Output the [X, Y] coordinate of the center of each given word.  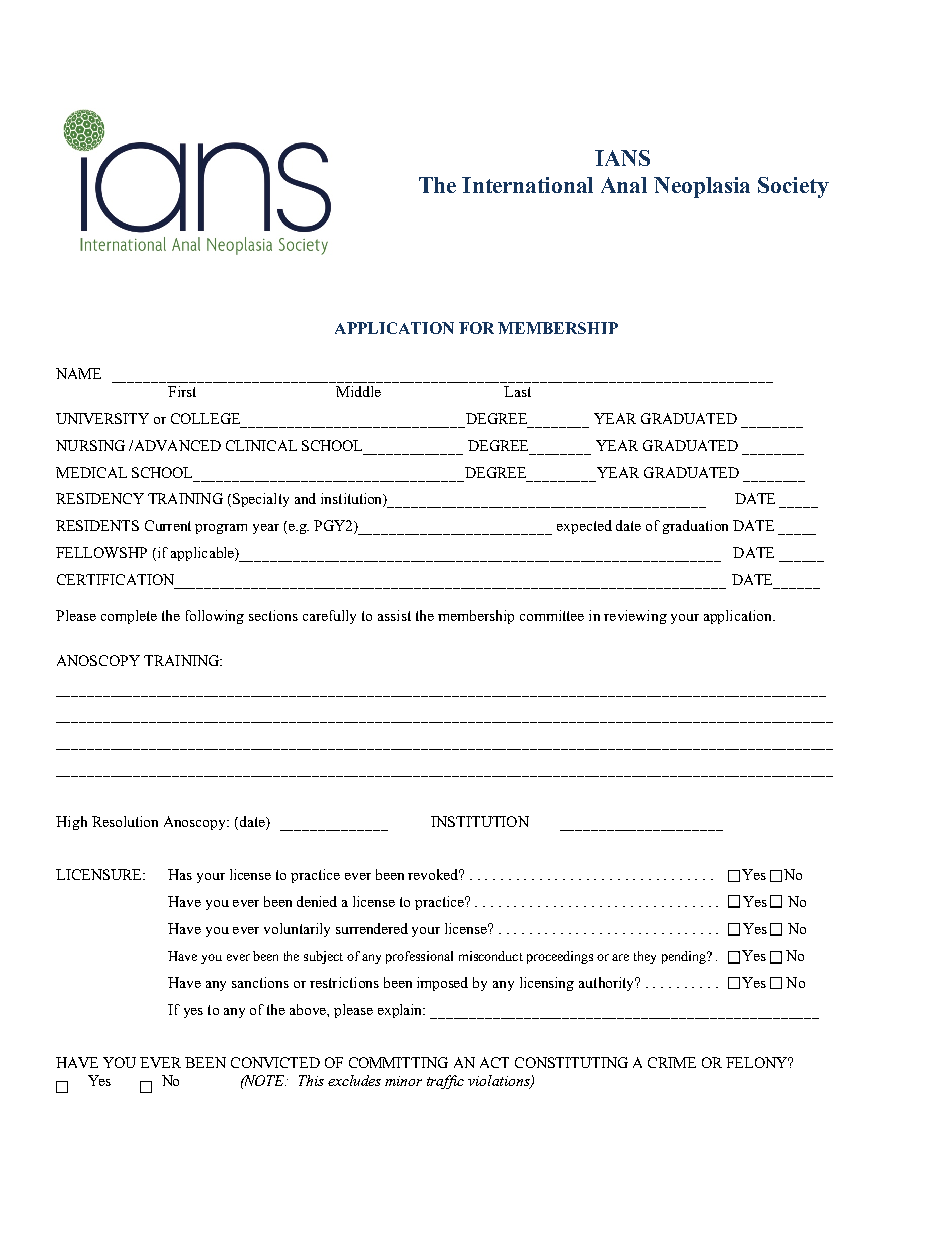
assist [394, 615]
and [305, 498]
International [527, 185]
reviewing [635, 617]
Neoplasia [702, 187]
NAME [78, 373]
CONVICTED [275, 1062]
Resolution [125, 821]
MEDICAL [91, 472]
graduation [695, 527]
